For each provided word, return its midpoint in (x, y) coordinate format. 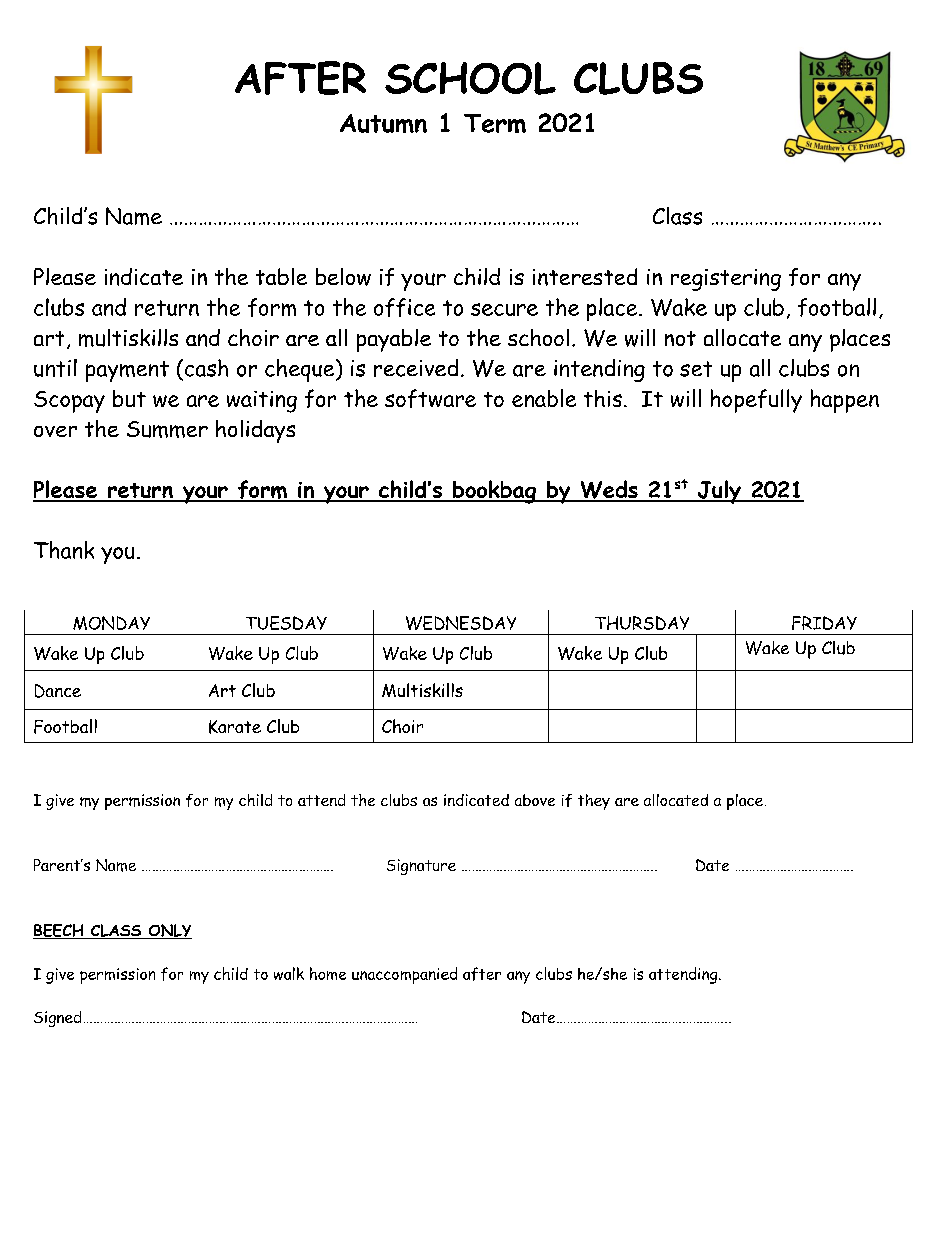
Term (495, 123)
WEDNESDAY (461, 623)
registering (726, 280)
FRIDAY (824, 623)
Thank (64, 550)
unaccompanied (404, 975)
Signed (57, 1019)
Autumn (383, 123)
